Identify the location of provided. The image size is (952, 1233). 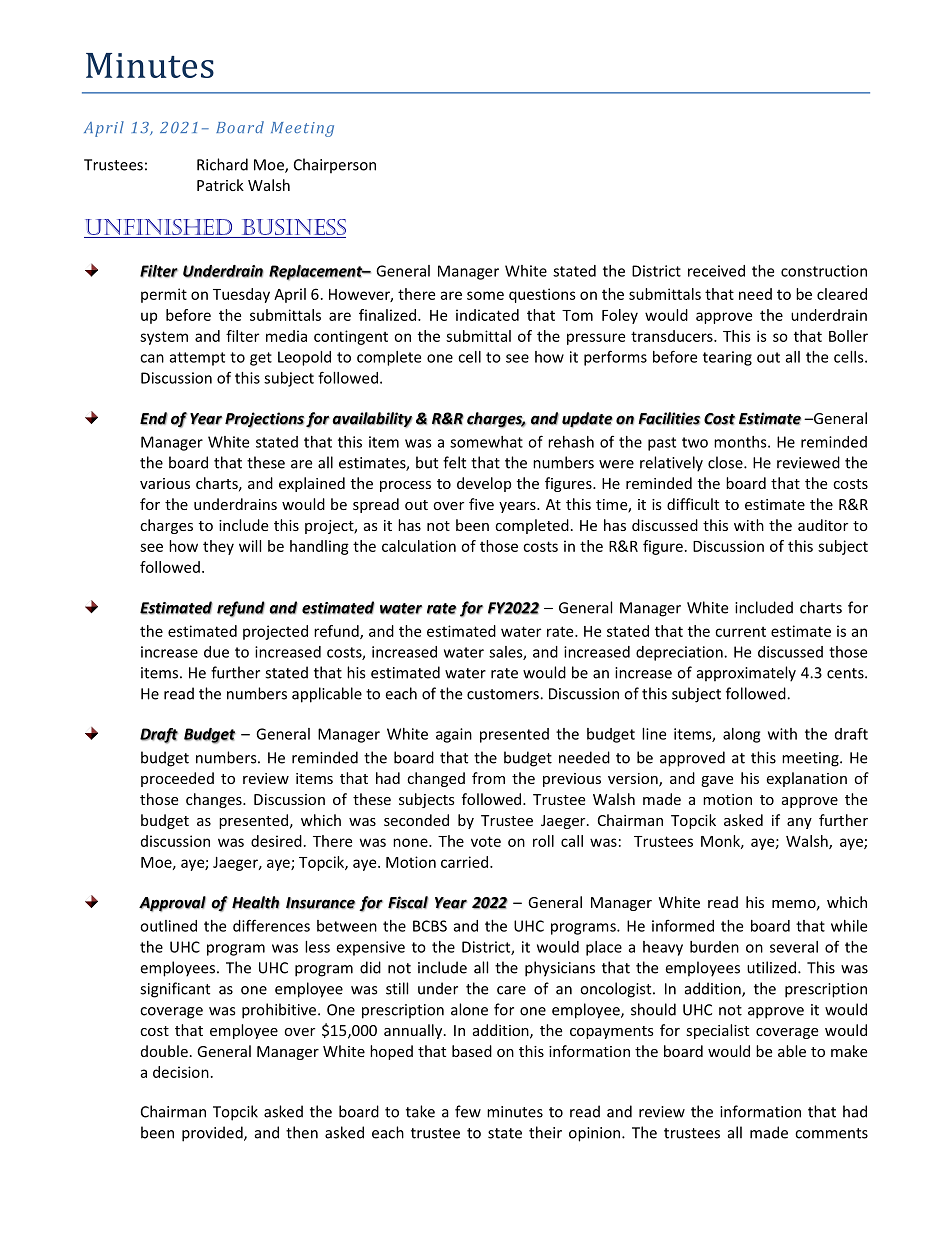
(213, 1134).
